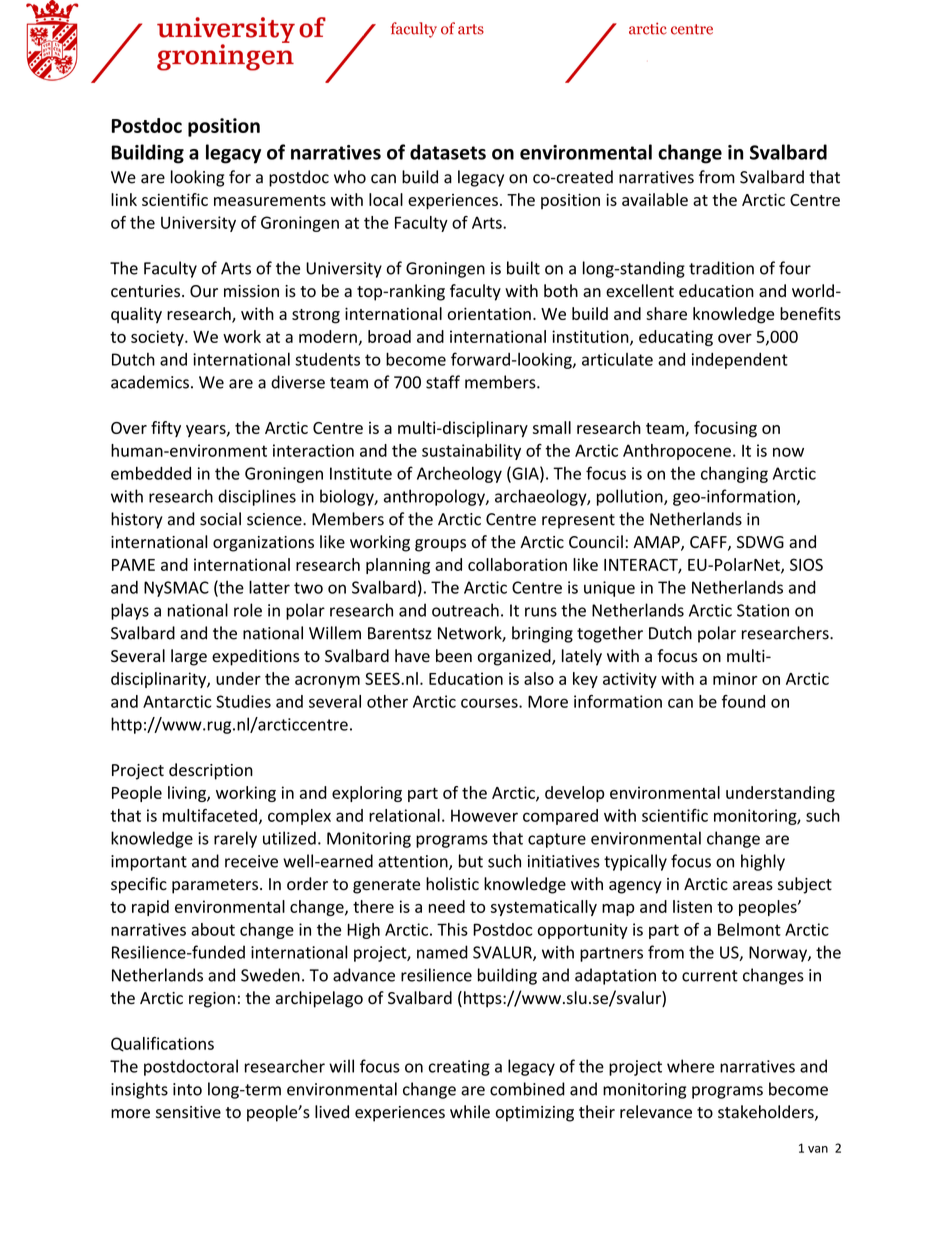  What do you see at coordinates (187, 1089) in the image?
I see `into` at bounding box center [187, 1089].
